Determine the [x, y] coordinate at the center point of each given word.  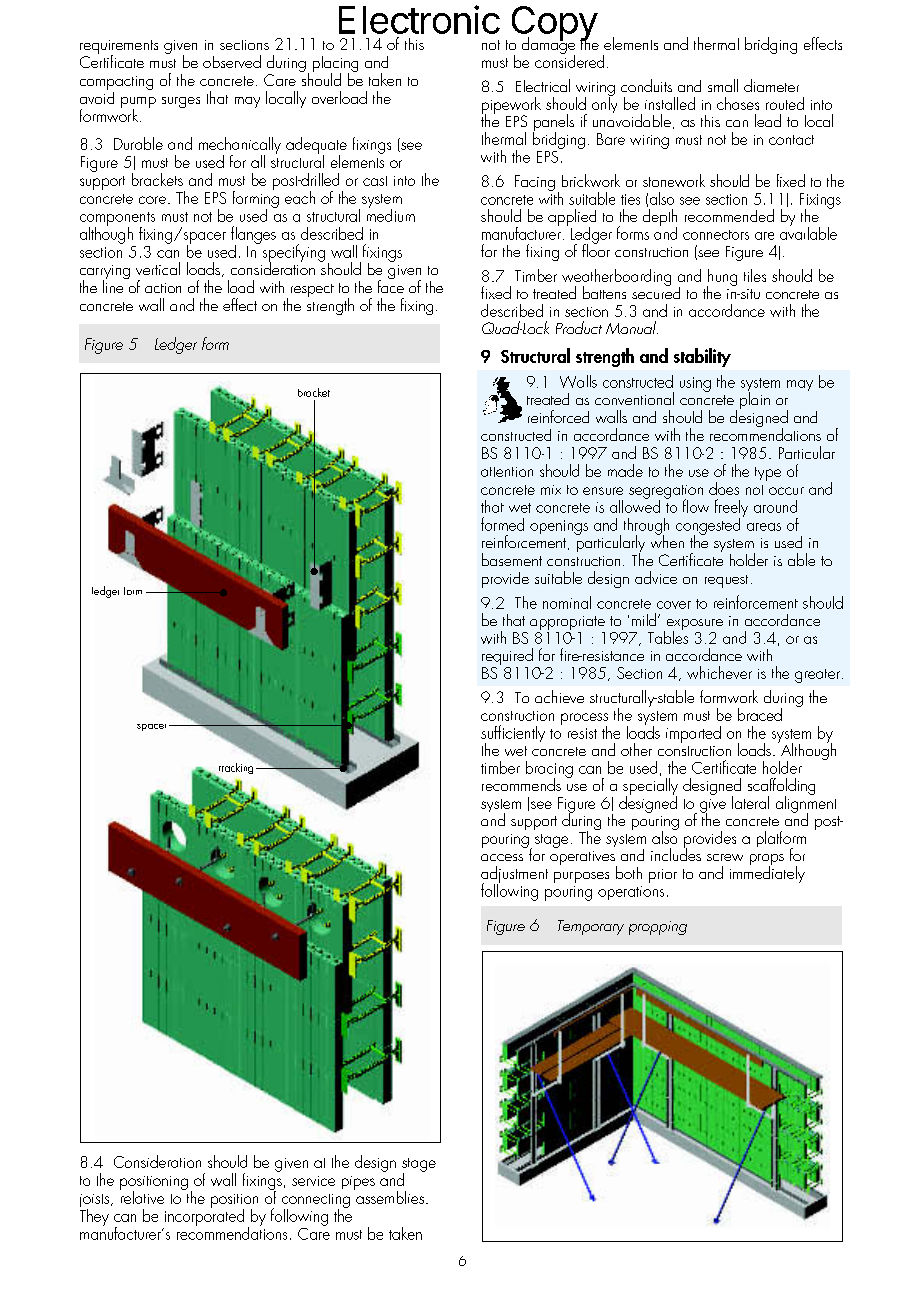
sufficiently [513, 735]
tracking [235, 770]
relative [142, 1196]
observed [232, 61]
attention [507, 472]
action [163, 288]
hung [722, 278]
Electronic [419, 19]
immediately [767, 873]
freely [731, 509]
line [114, 285]
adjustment [514, 876]
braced [760, 714]
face [391, 285]
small [723, 85]
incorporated [204, 1216]
